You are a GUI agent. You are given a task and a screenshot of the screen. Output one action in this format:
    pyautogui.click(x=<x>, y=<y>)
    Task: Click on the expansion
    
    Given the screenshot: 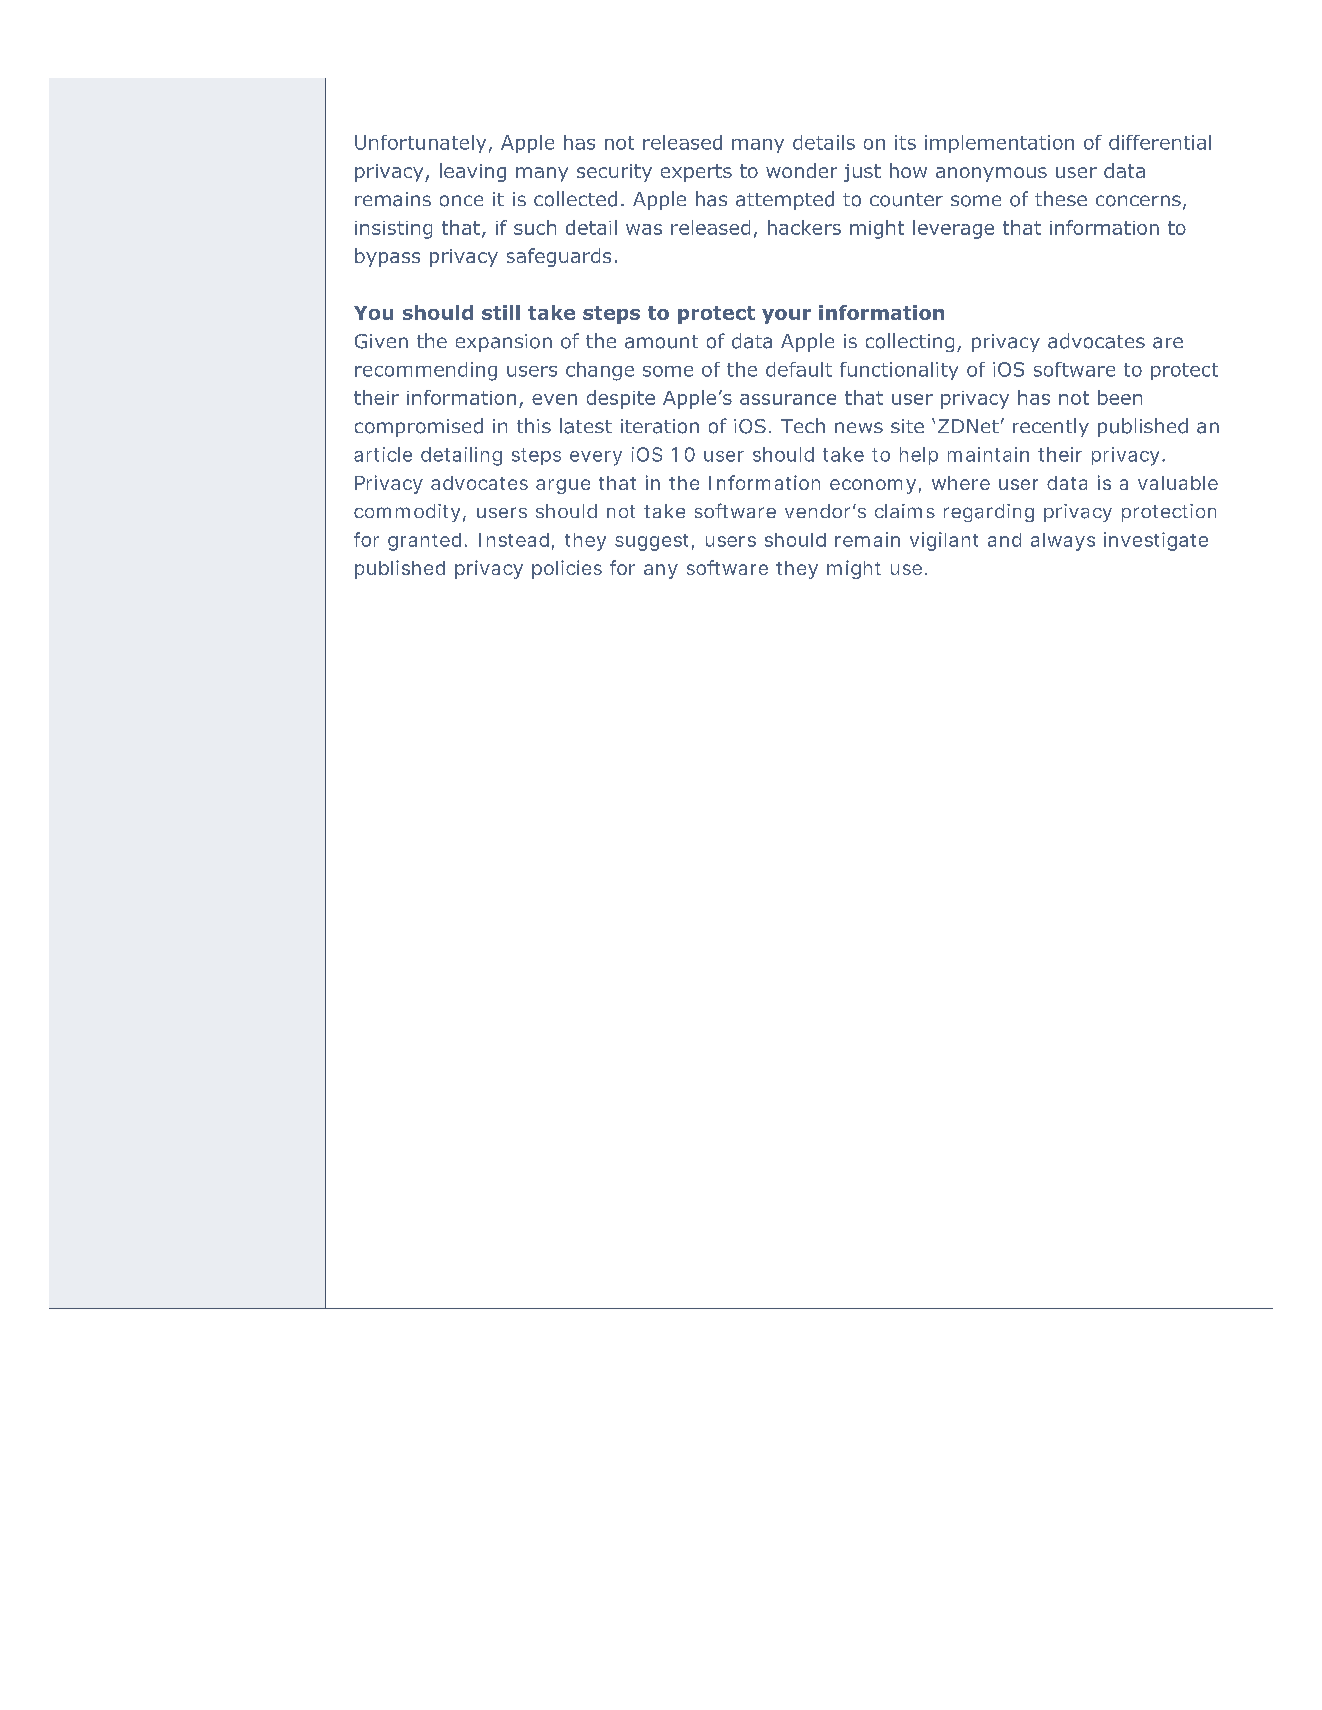 What is the action you would take?
    pyautogui.click(x=504, y=343)
